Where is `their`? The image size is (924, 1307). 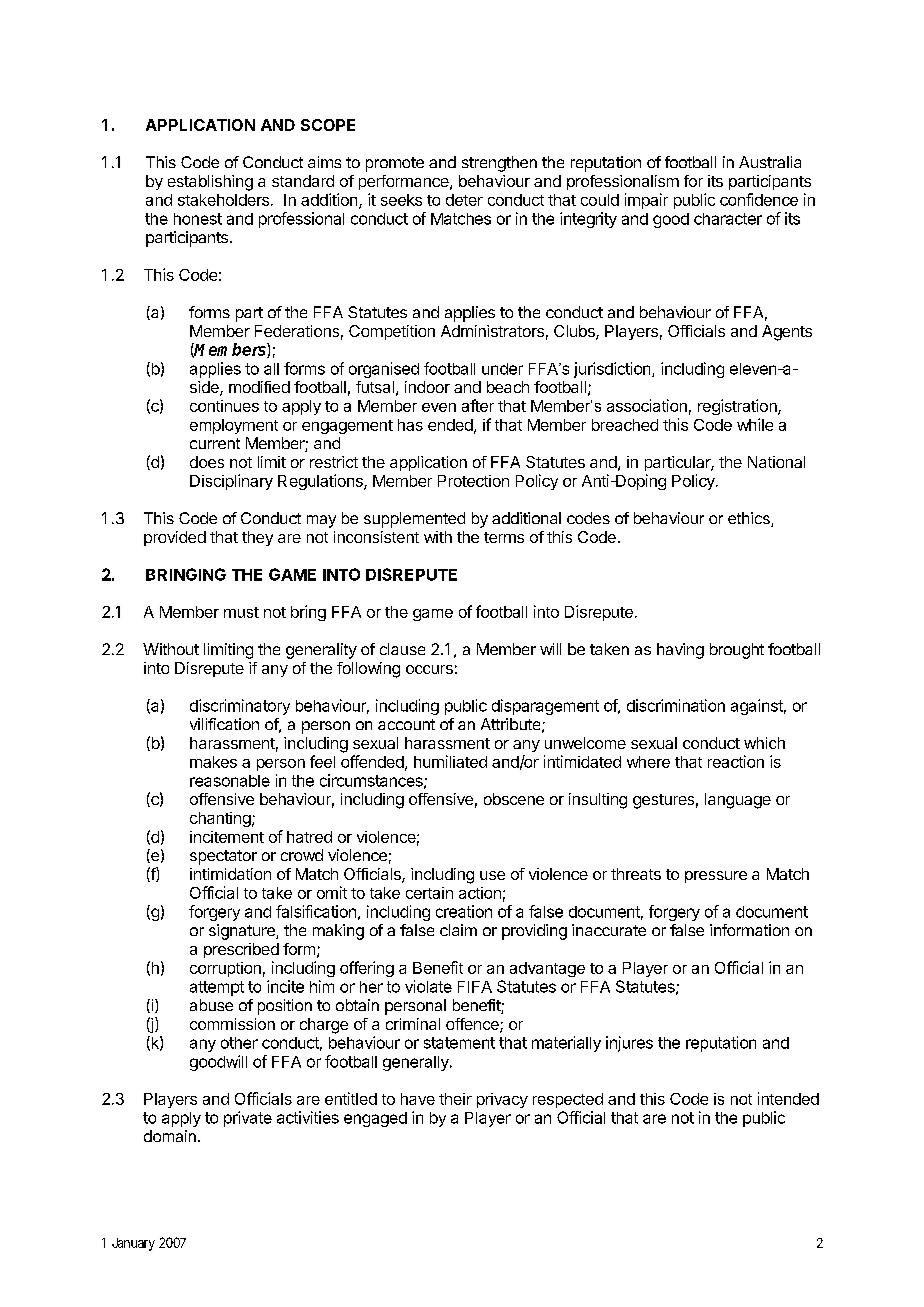
their is located at coordinates (455, 1099).
